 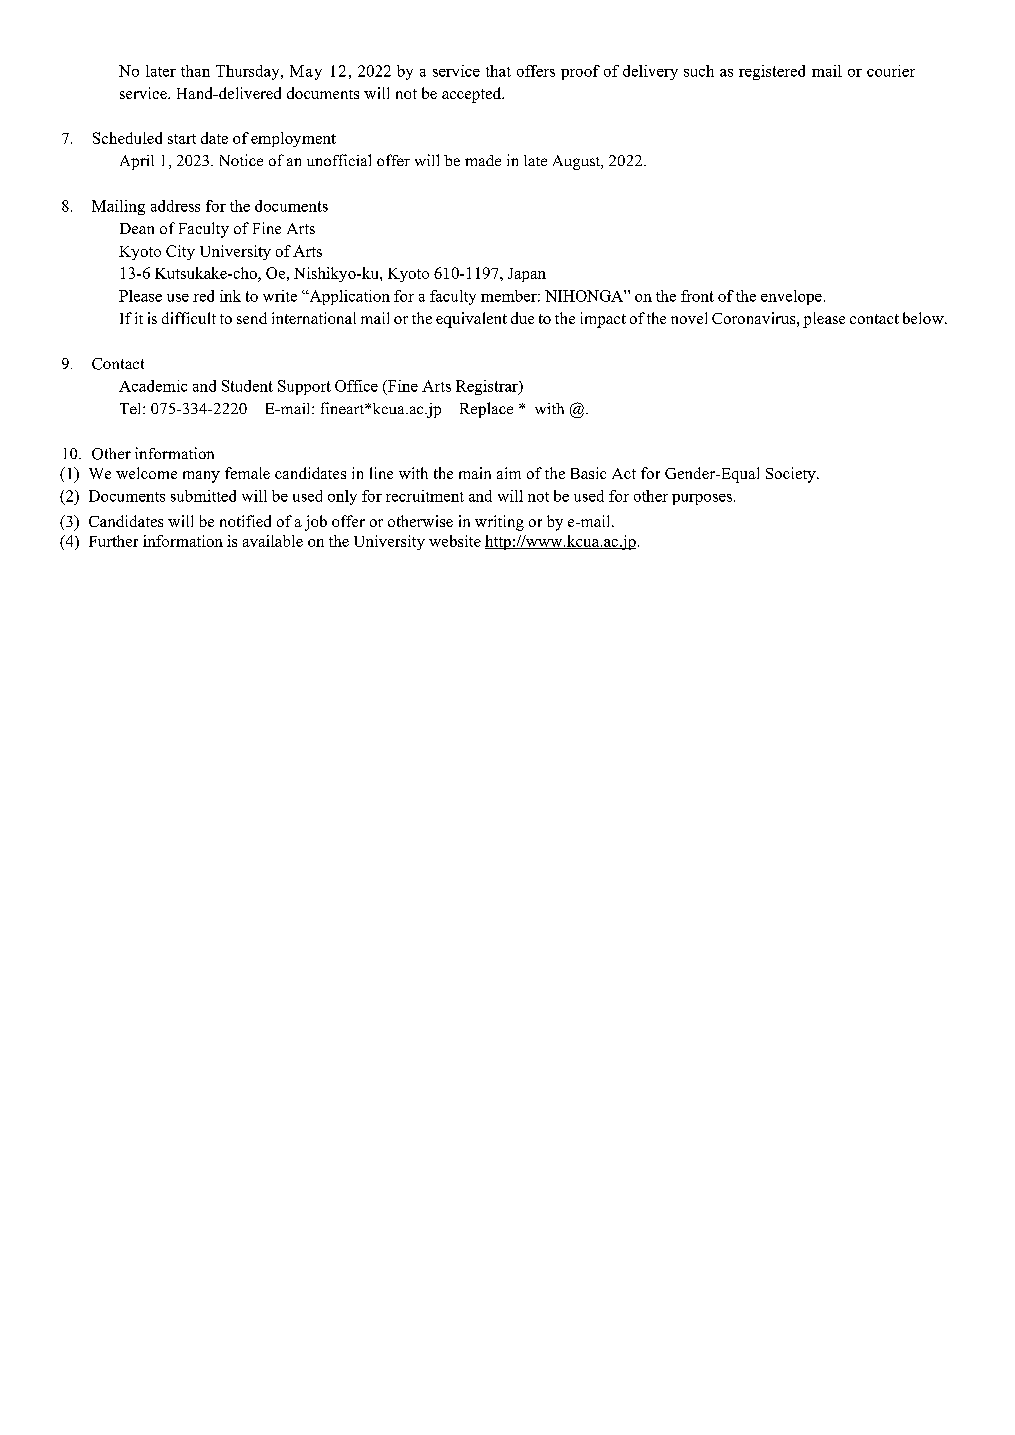 I want to click on notified, so click(x=245, y=521).
